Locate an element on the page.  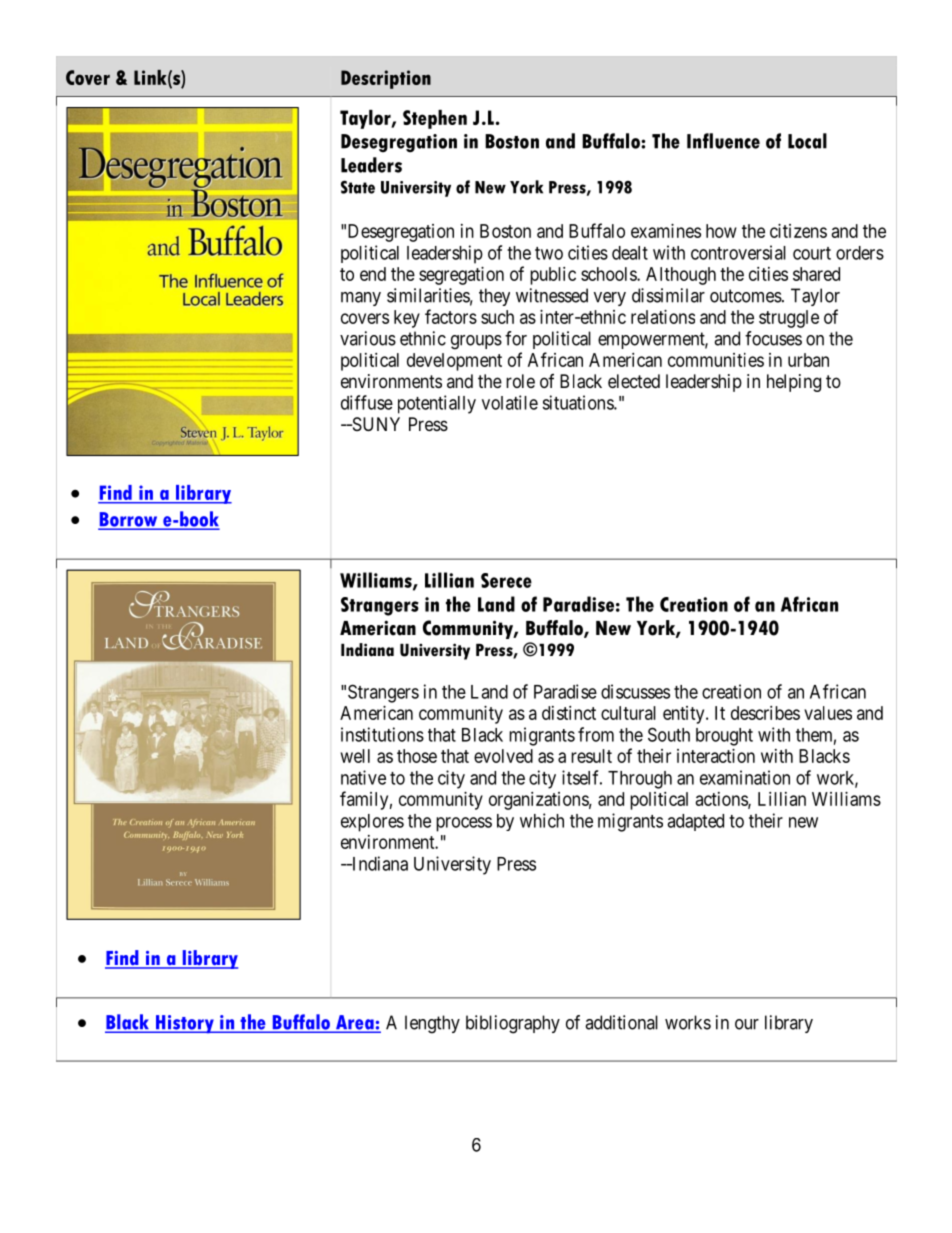
bibliography is located at coordinates (513, 1024).
